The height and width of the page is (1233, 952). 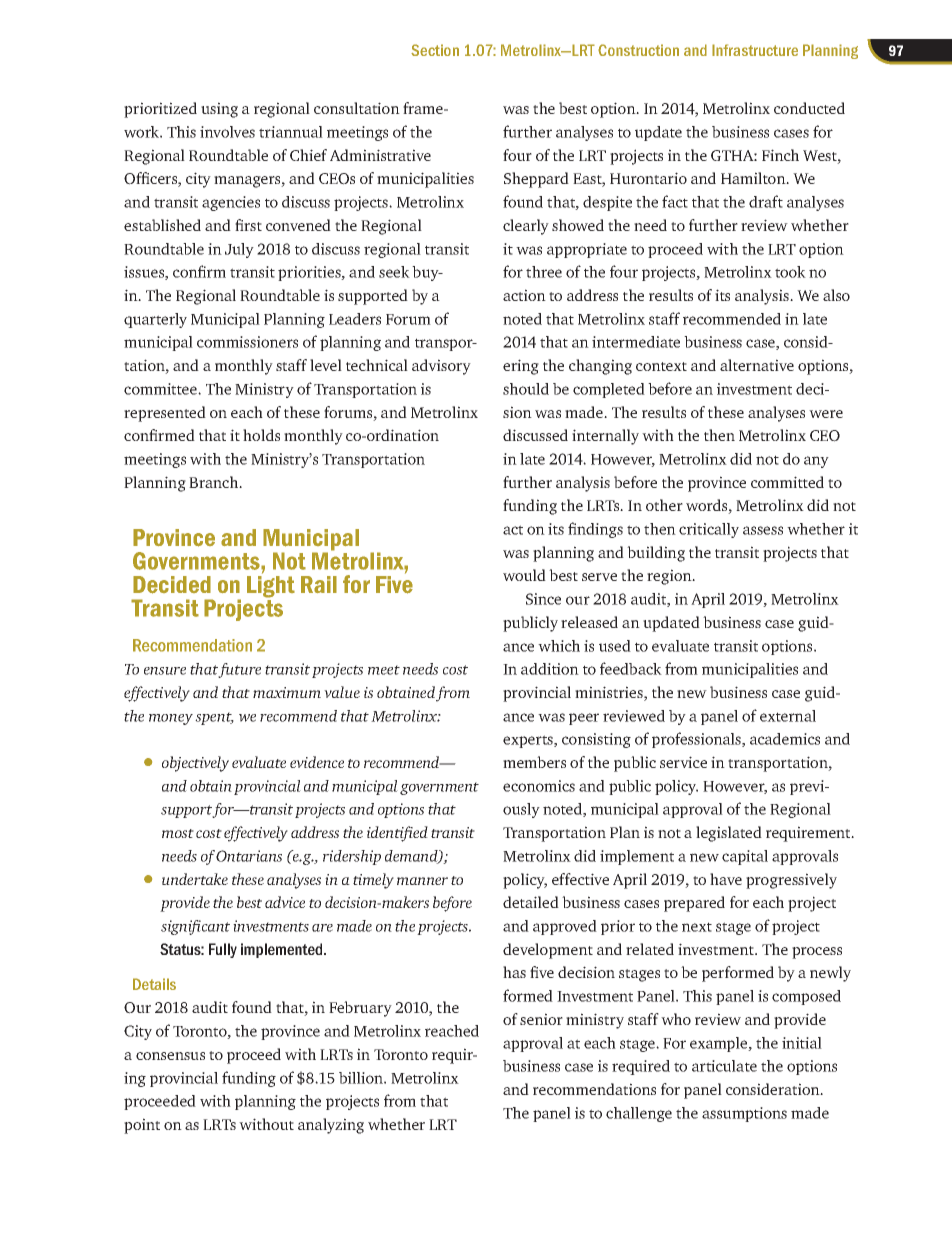 I want to click on capital, so click(x=745, y=857).
